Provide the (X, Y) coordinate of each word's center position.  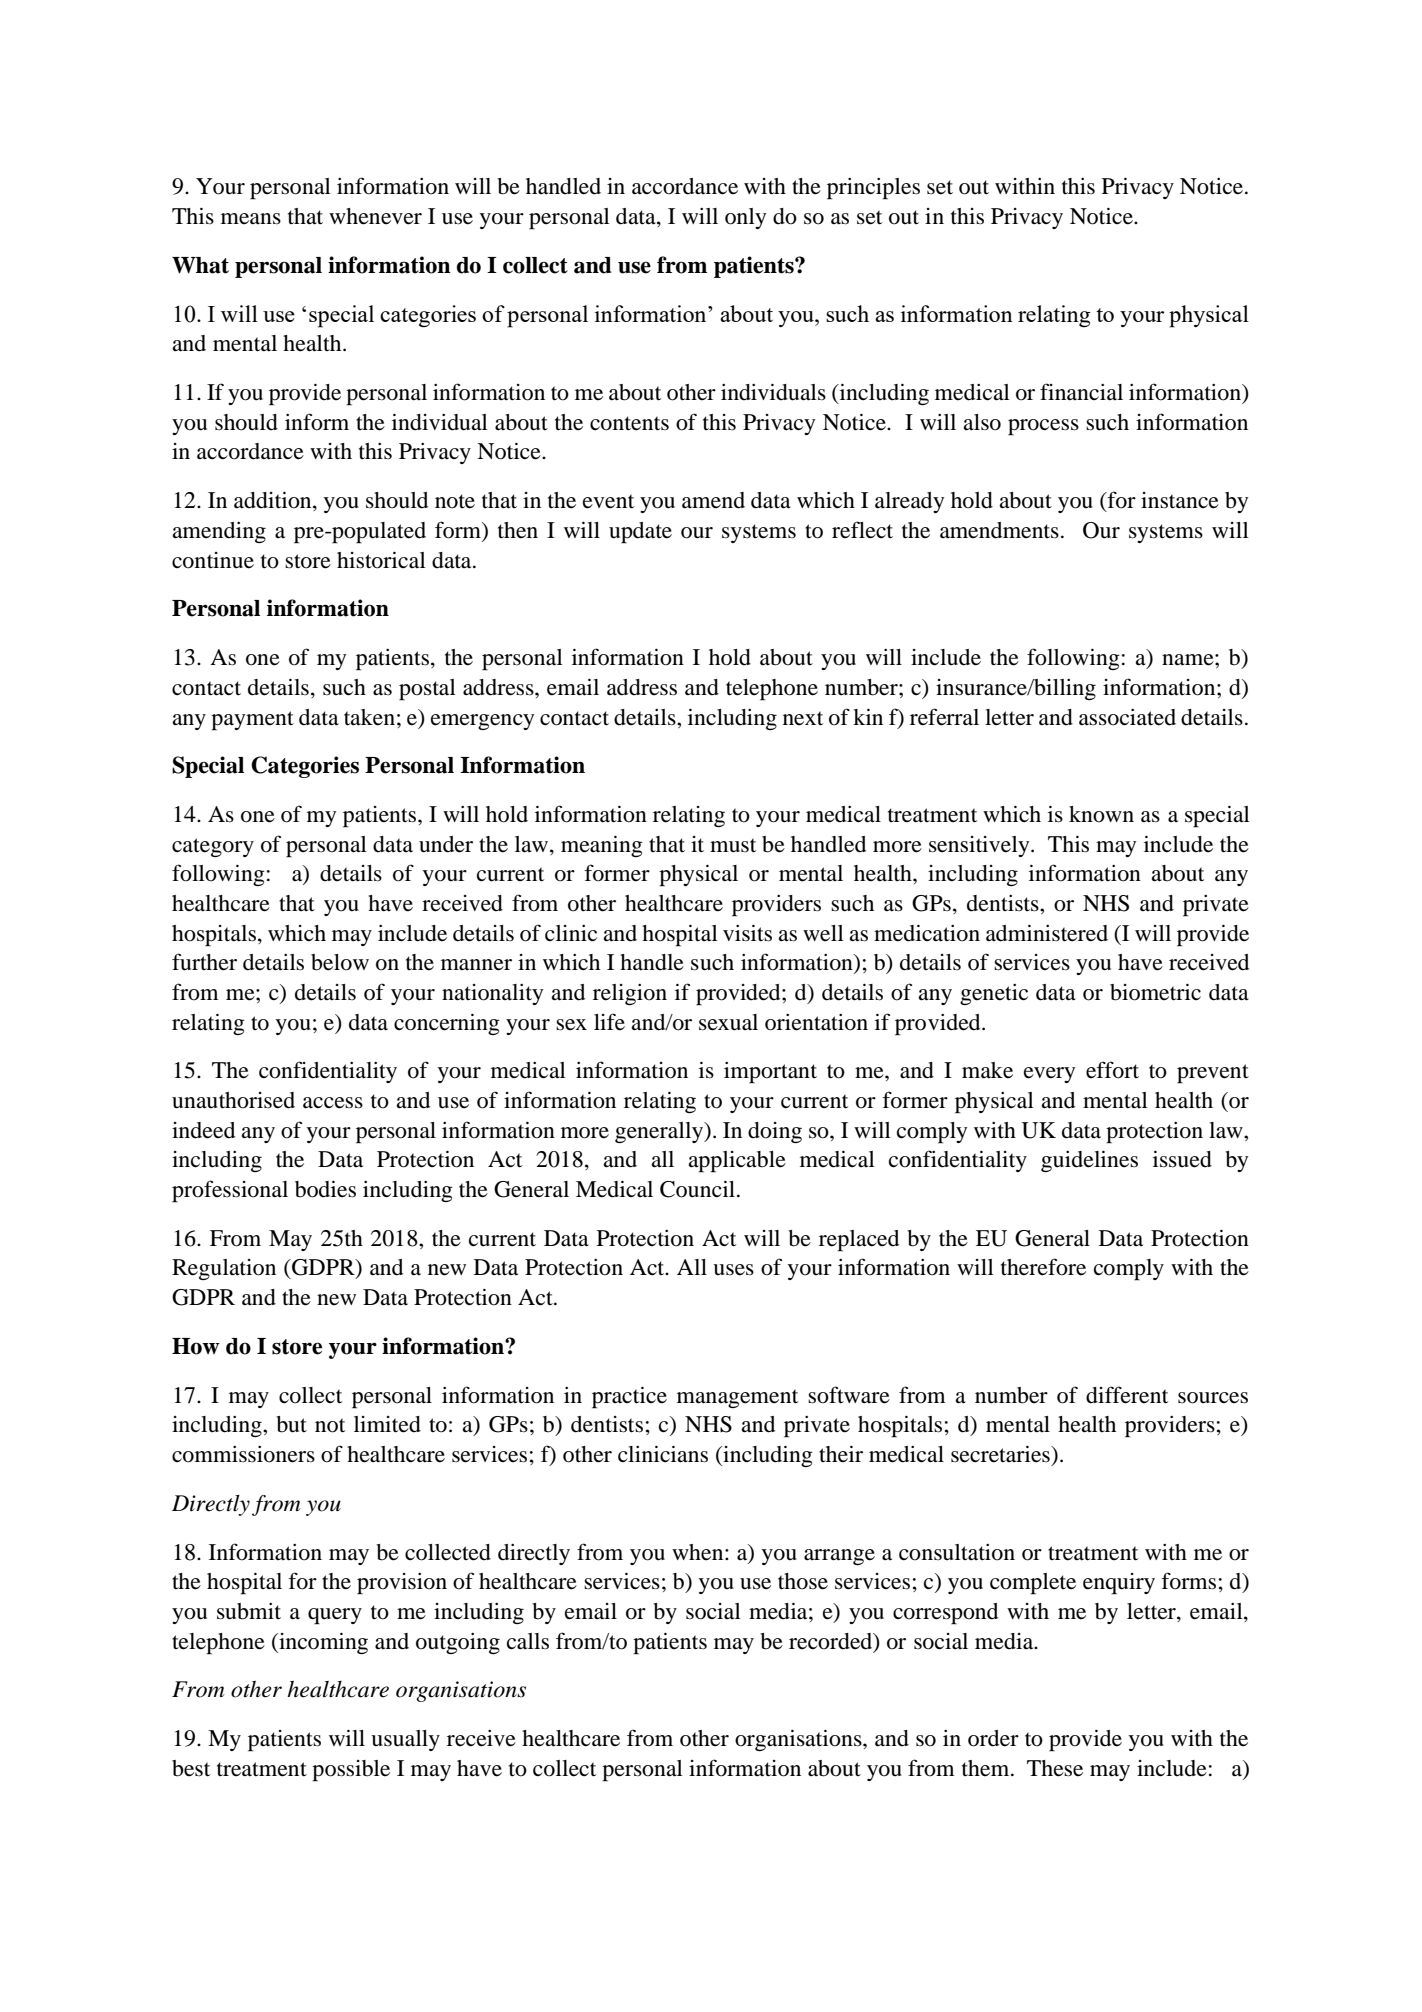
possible (351, 1771)
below (340, 962)
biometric (1155, 992)
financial (1081, 392)
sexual (728, 1022)
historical (381, 560)
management (737, 1398)
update (640, 533)
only (745, 218)
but (291, 1424)
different (1127, 1395)
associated (1127, 717)
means (251, 219)
